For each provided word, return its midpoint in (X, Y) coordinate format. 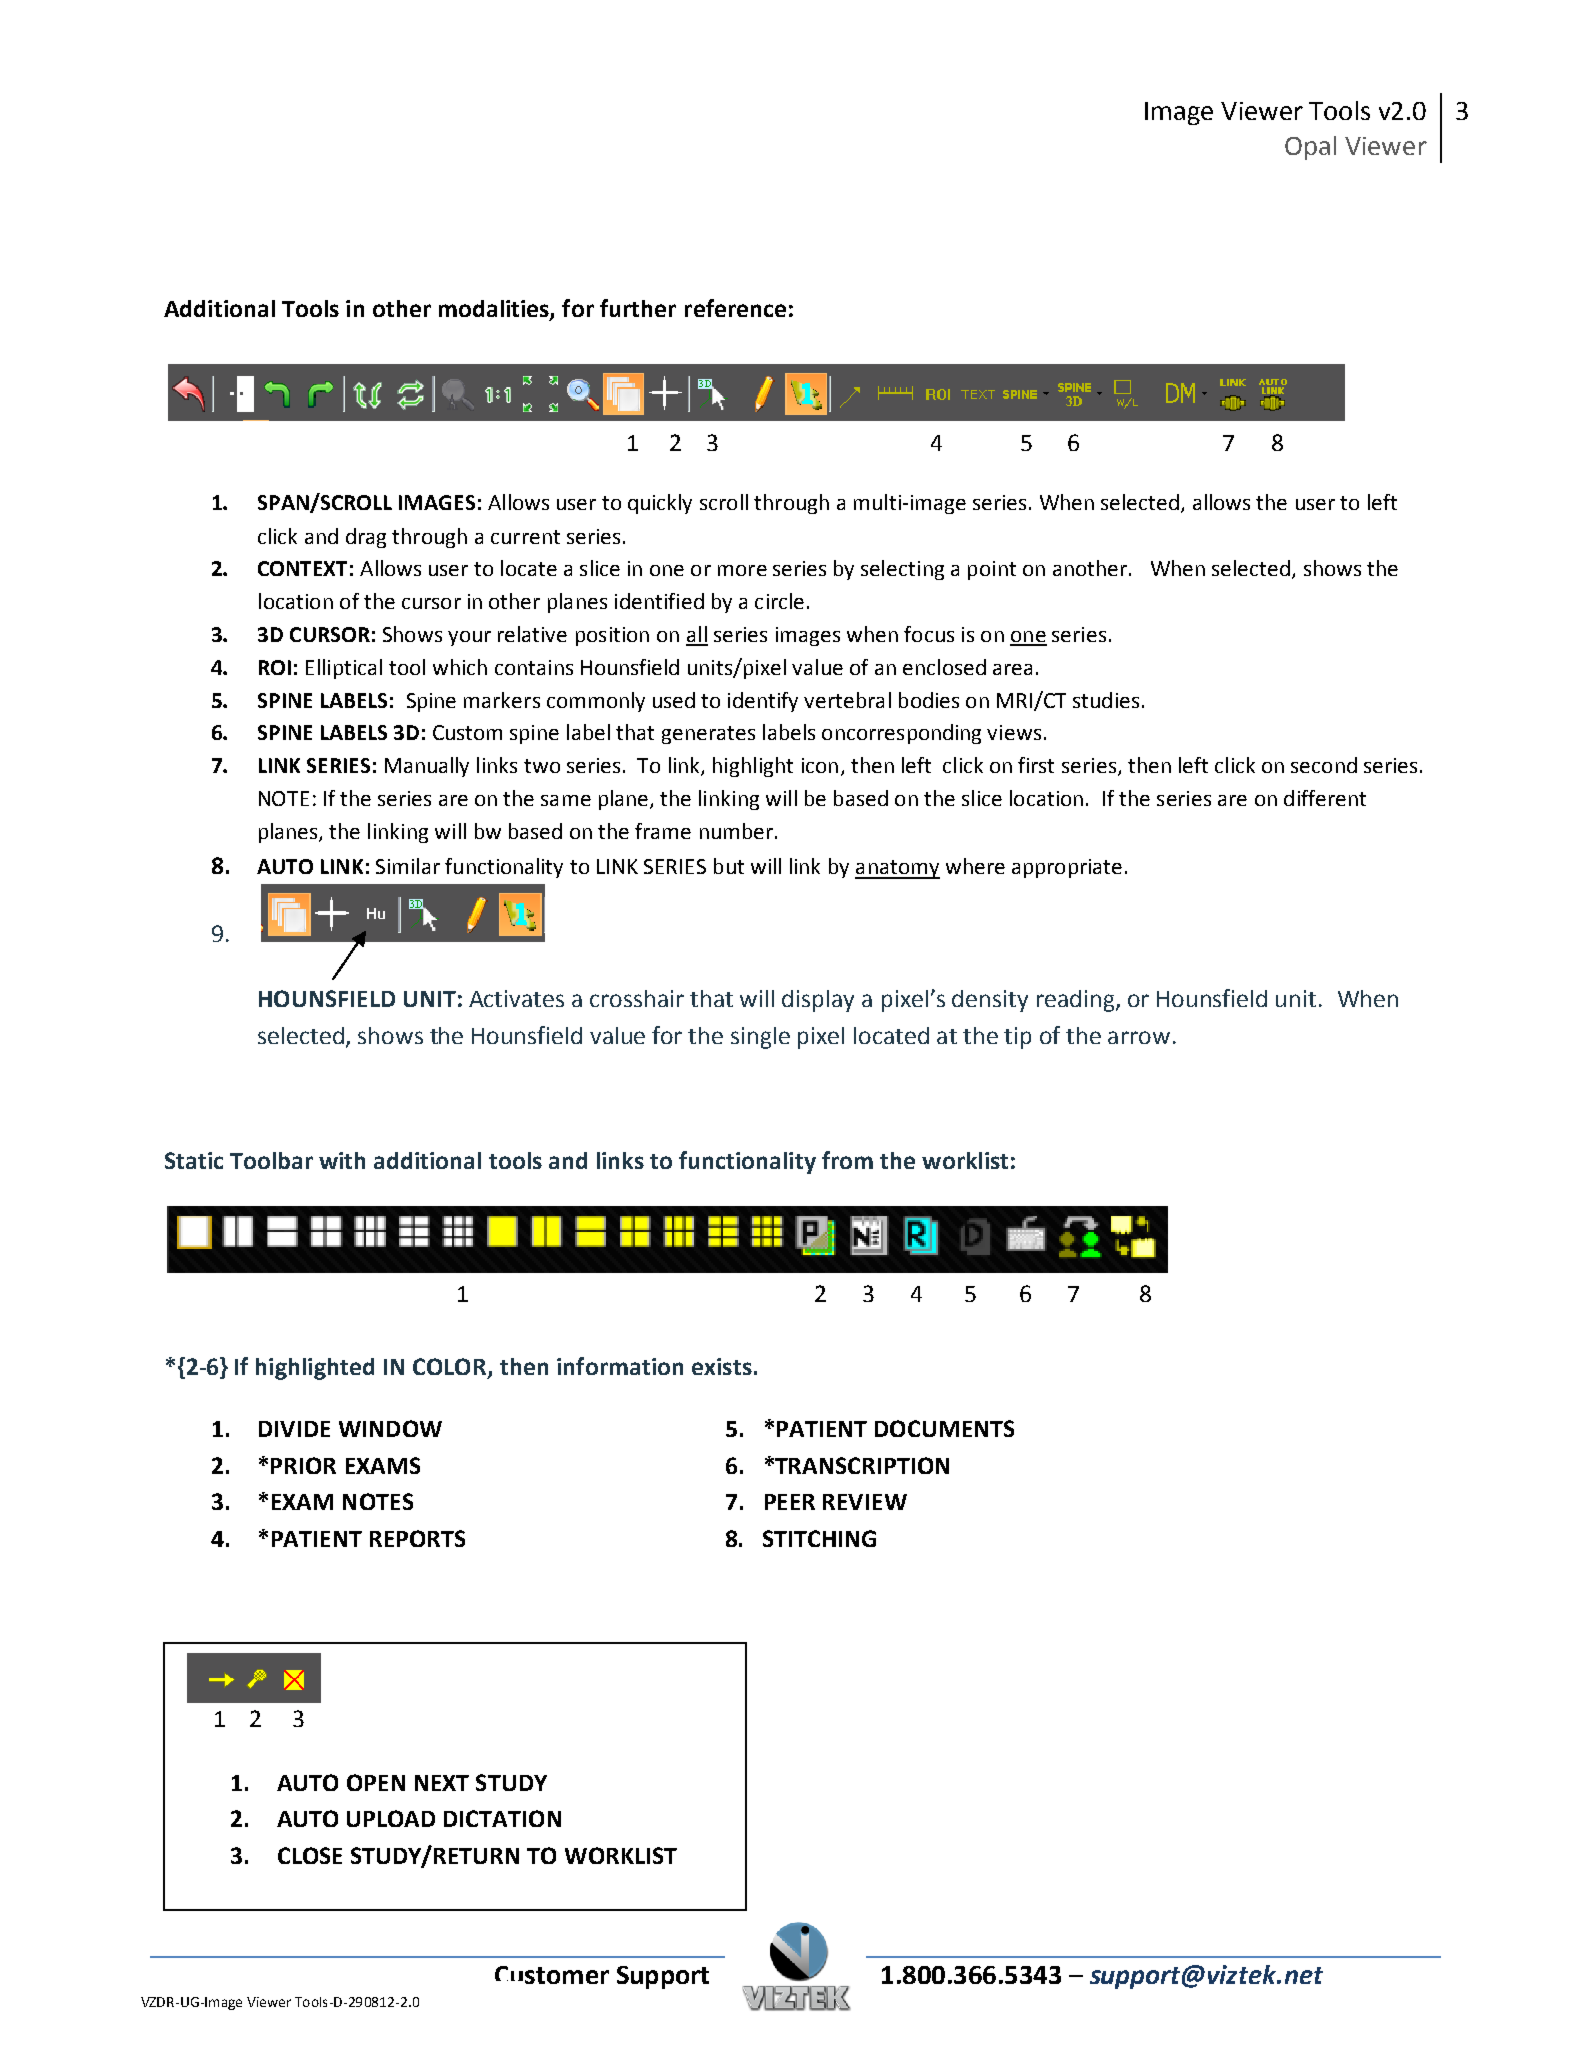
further (638, 308)
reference (735, 308)
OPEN (376, 1782)
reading (1077, 1001)
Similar (408, 866)
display (818, 1001)
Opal (1310, 148)
